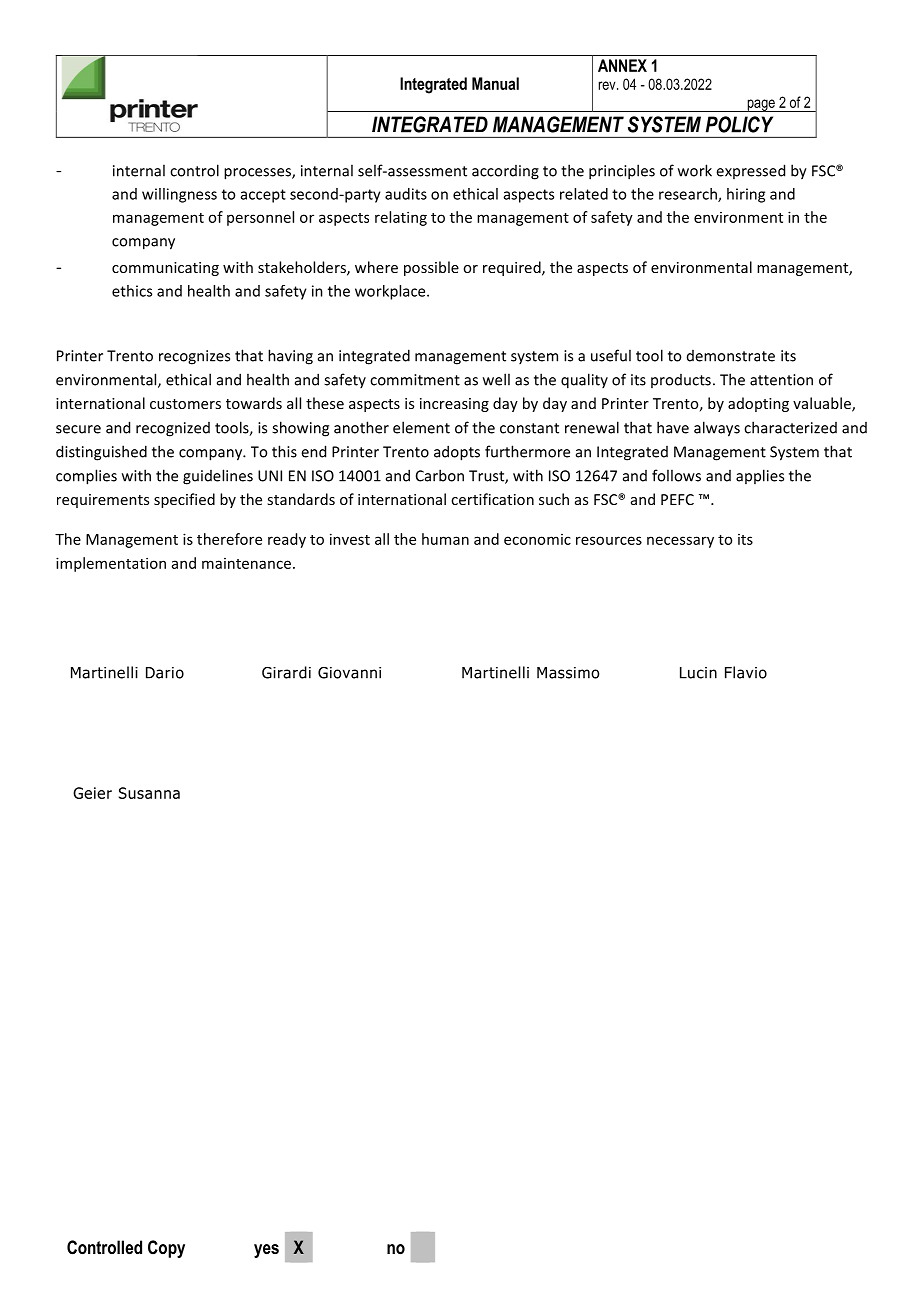 This screenshot has height=1308, width=924. What do you see at coordinates (761, 105) in the screenshot?
I see `page` at bounding box center [761, 105].
